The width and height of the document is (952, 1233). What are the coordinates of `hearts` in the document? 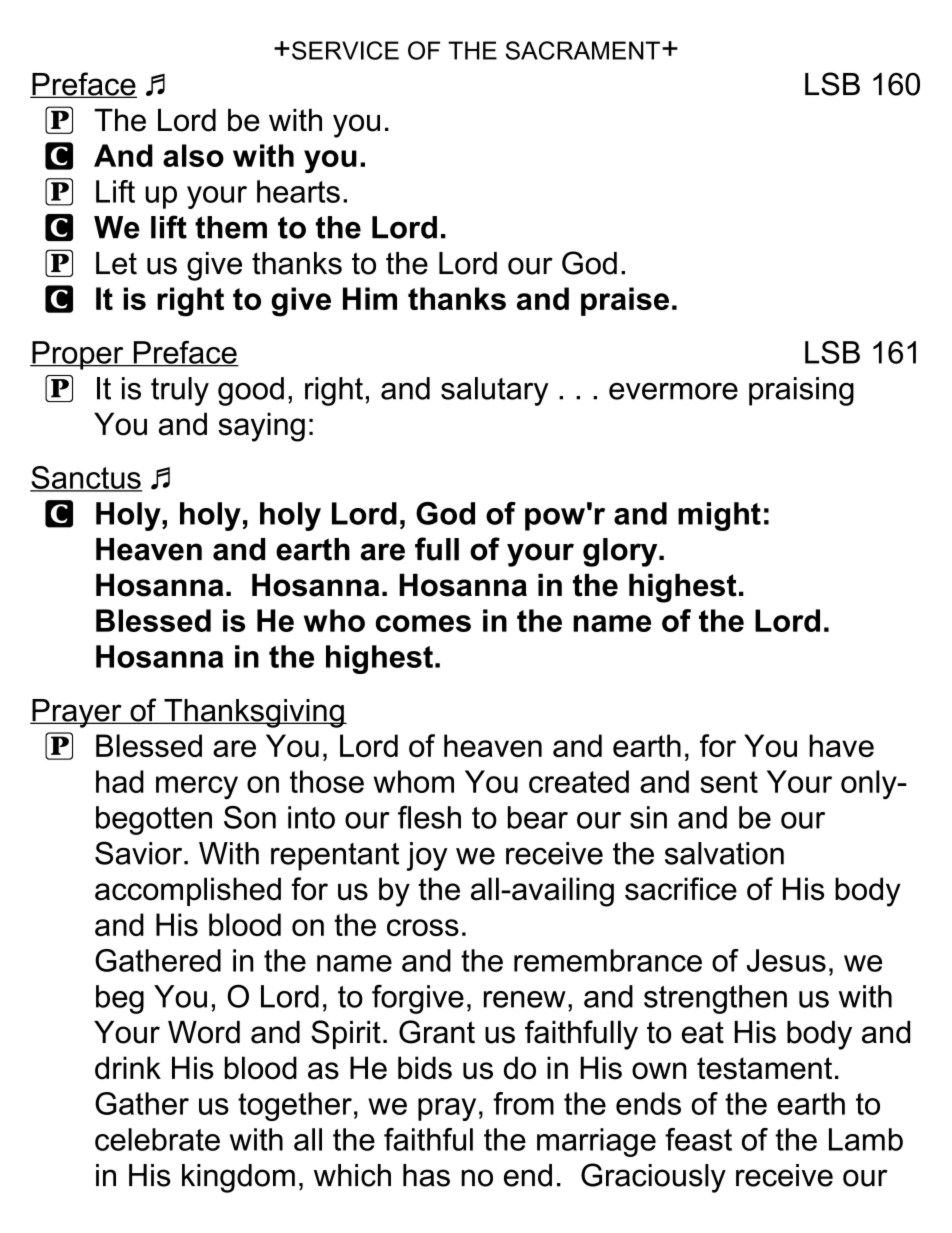 It's located at (298, 191).
